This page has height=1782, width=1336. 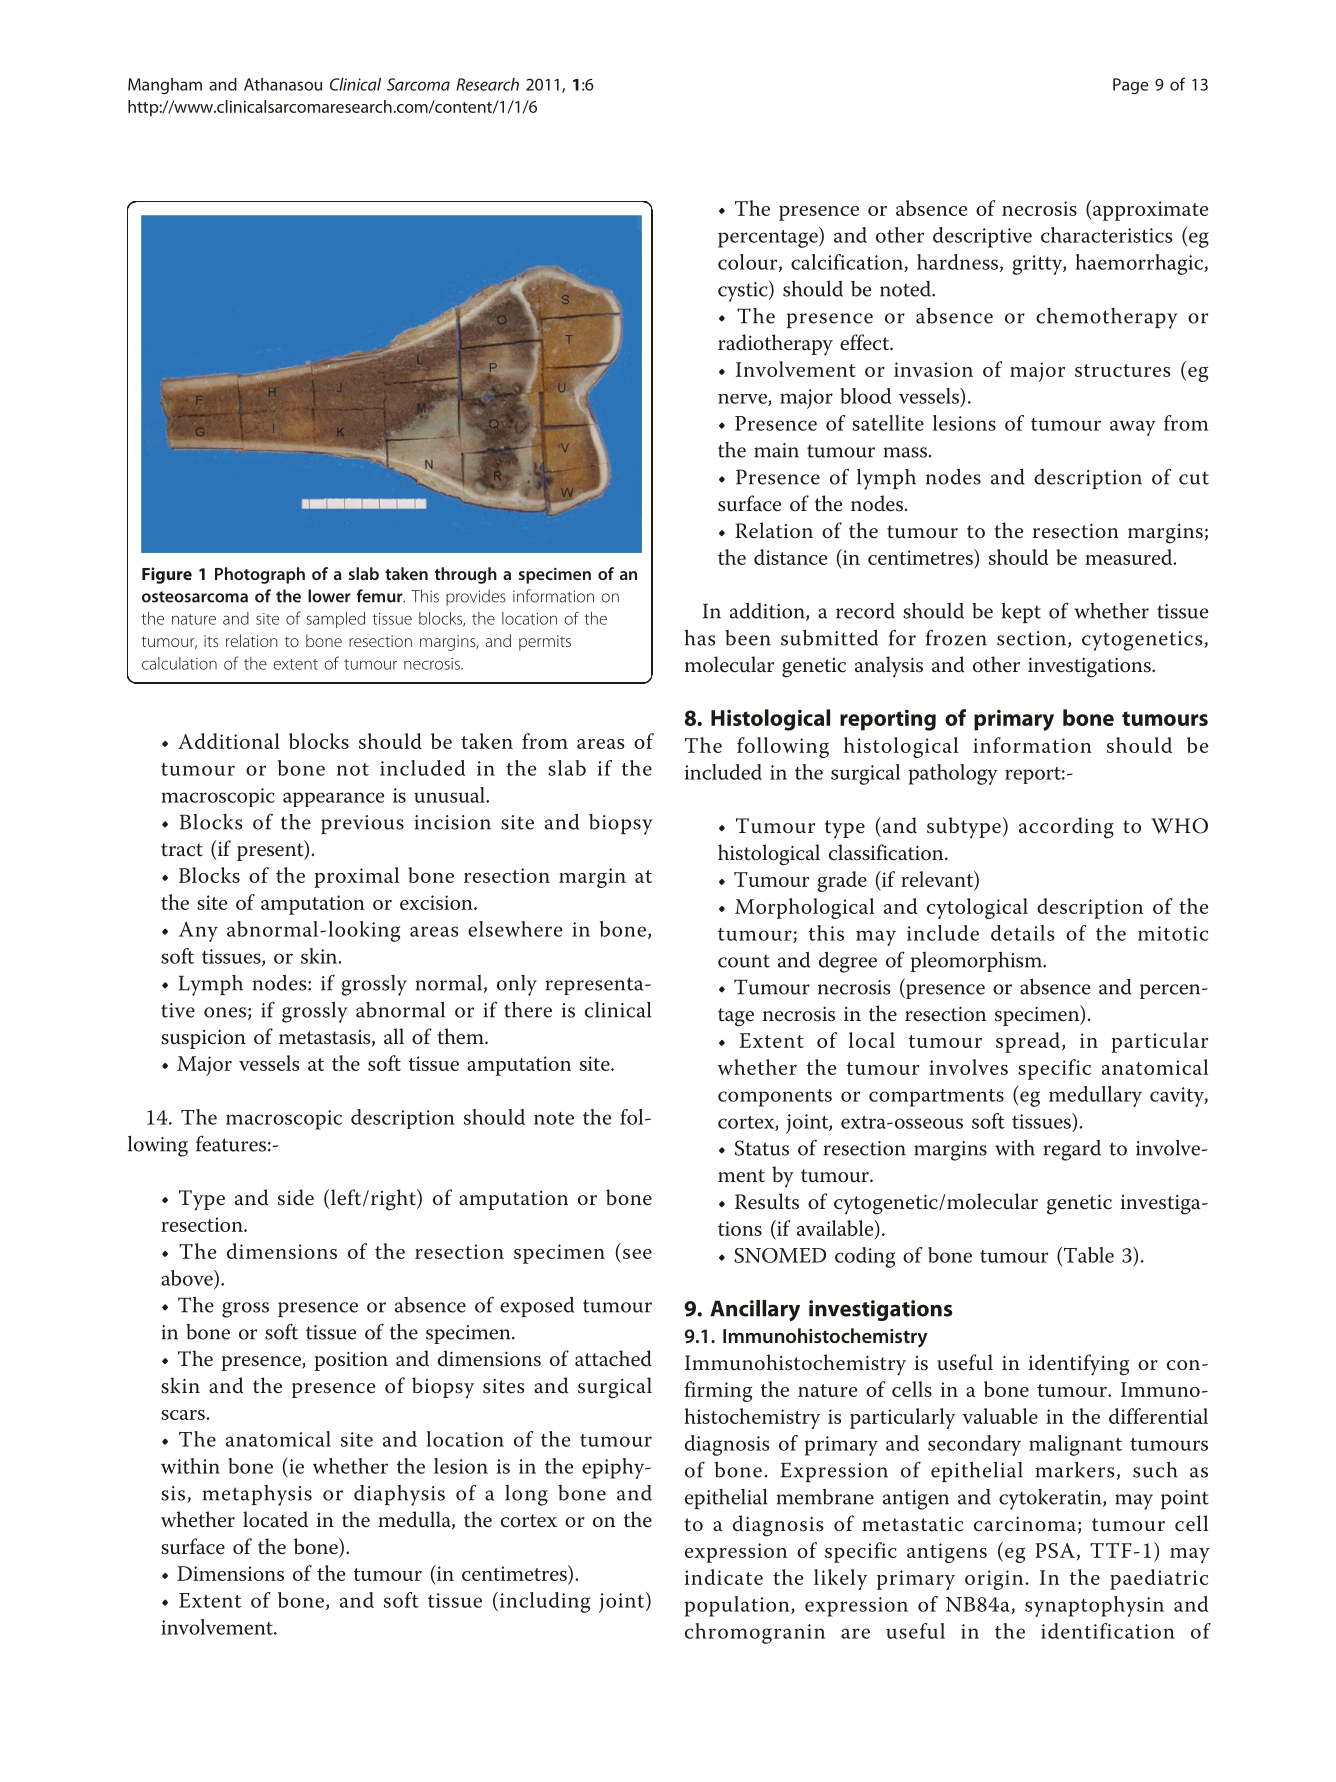 I want to click on Page, so click(x=1131, y=86).
